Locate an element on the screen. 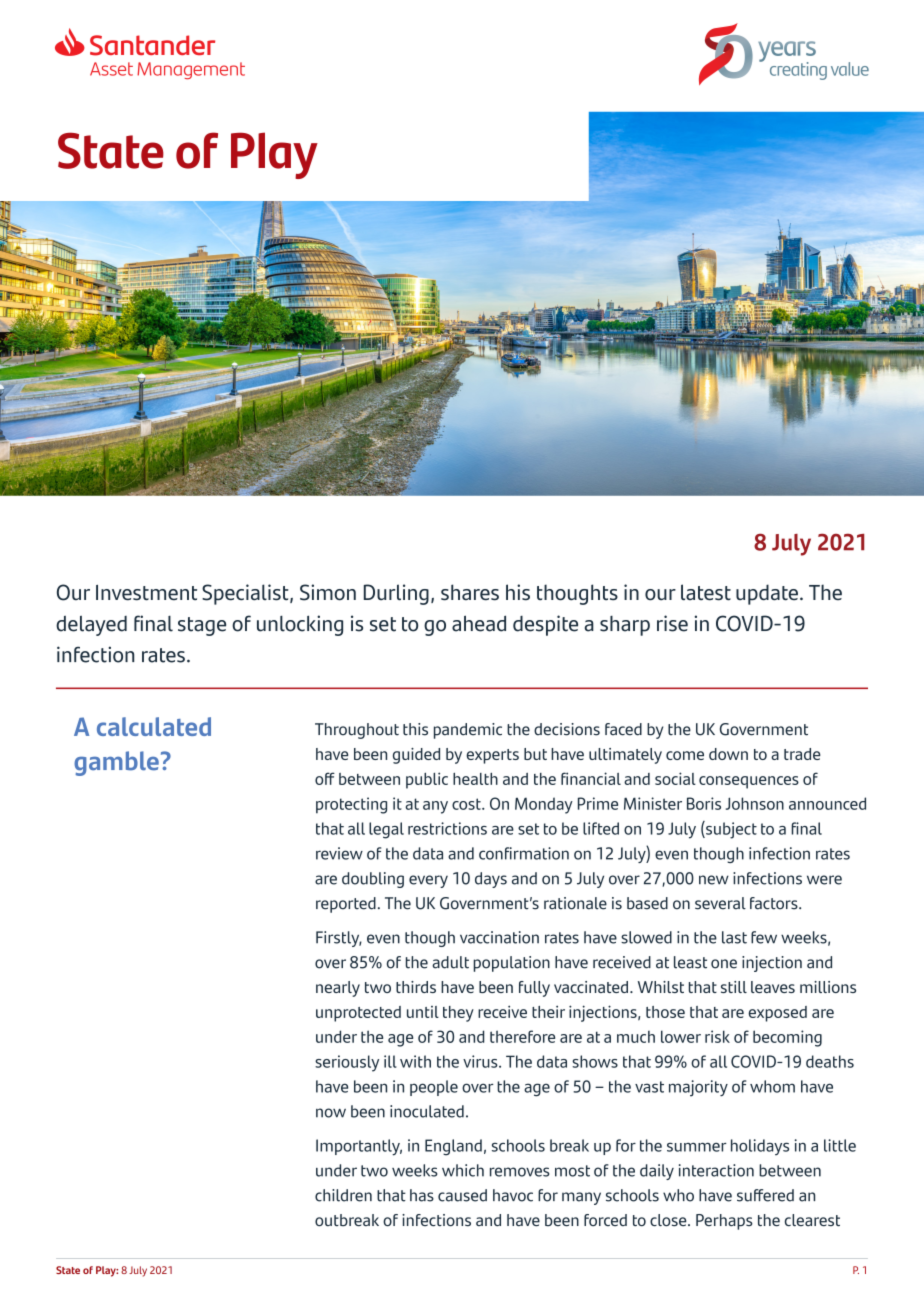 This screenshot has height=1308, width=924. caused is located at coordinates (462, 1195).
